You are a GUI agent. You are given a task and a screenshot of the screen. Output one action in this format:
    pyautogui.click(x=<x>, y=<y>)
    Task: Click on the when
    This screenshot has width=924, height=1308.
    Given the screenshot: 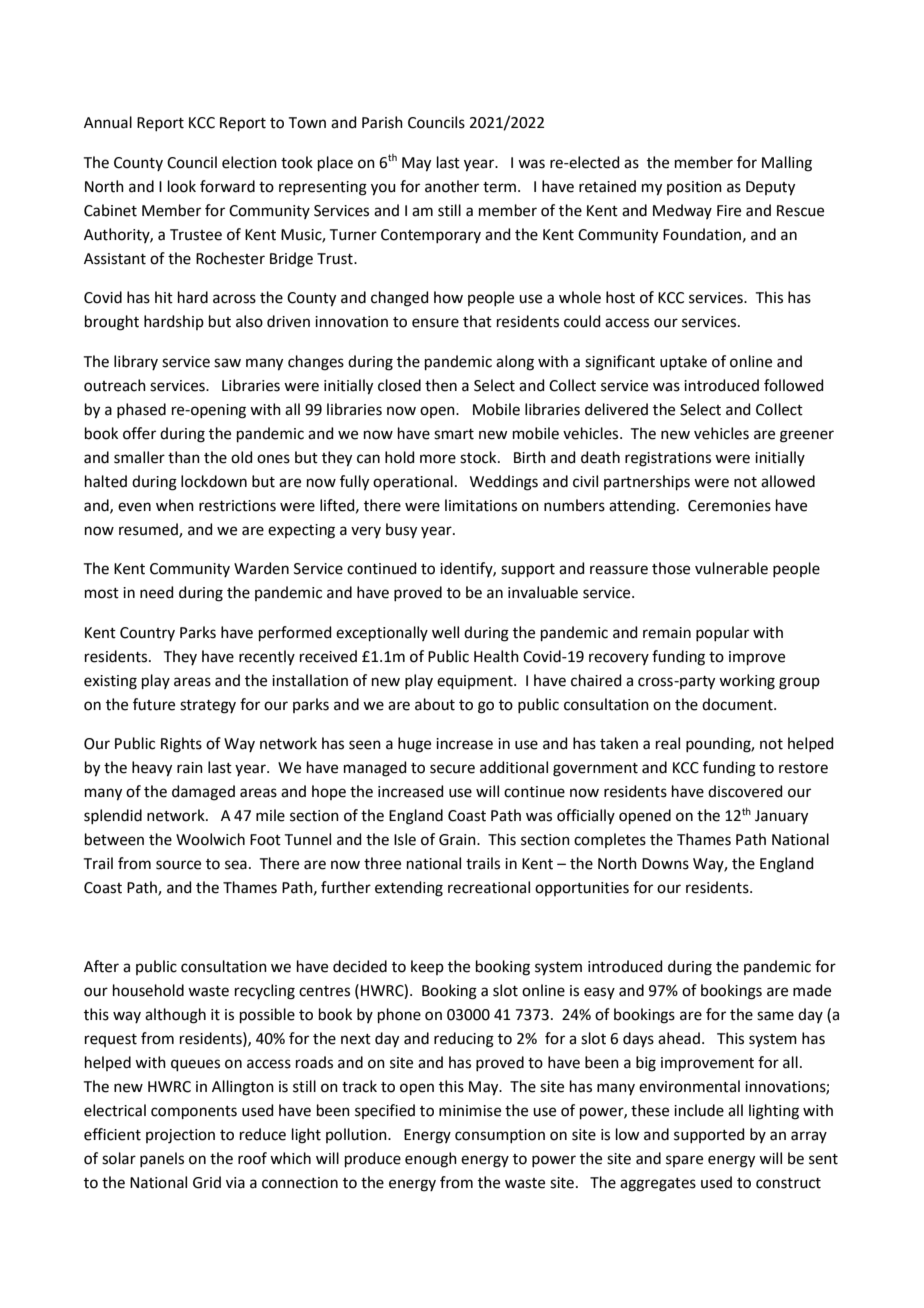 What is the action you would take?
    pyautogui.click(x=175, y=505)
